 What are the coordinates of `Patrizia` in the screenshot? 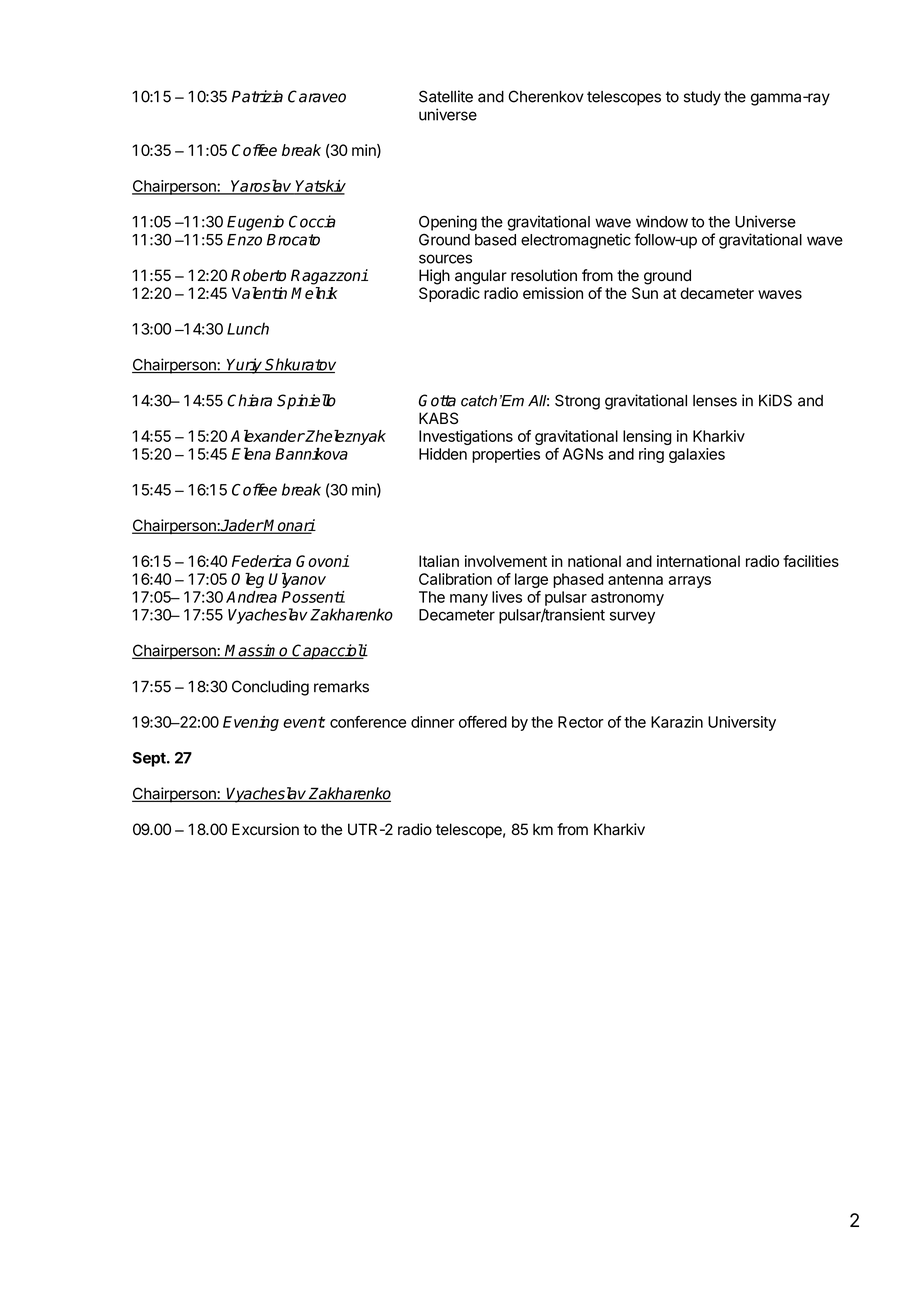 It's located at (257, 96).
